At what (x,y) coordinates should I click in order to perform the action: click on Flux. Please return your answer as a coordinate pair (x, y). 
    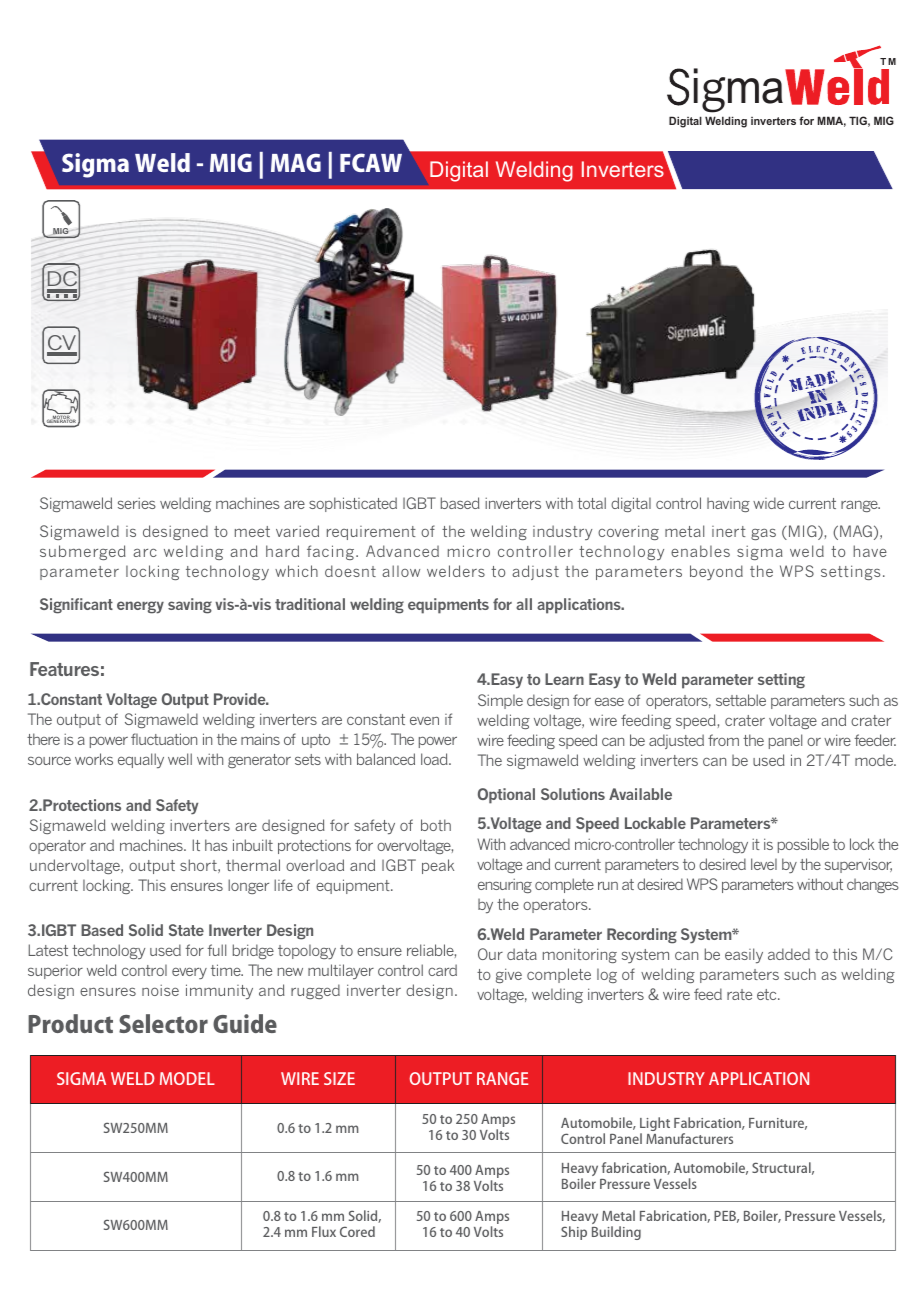
    Looking at the image, I should click on (324, 1231).
